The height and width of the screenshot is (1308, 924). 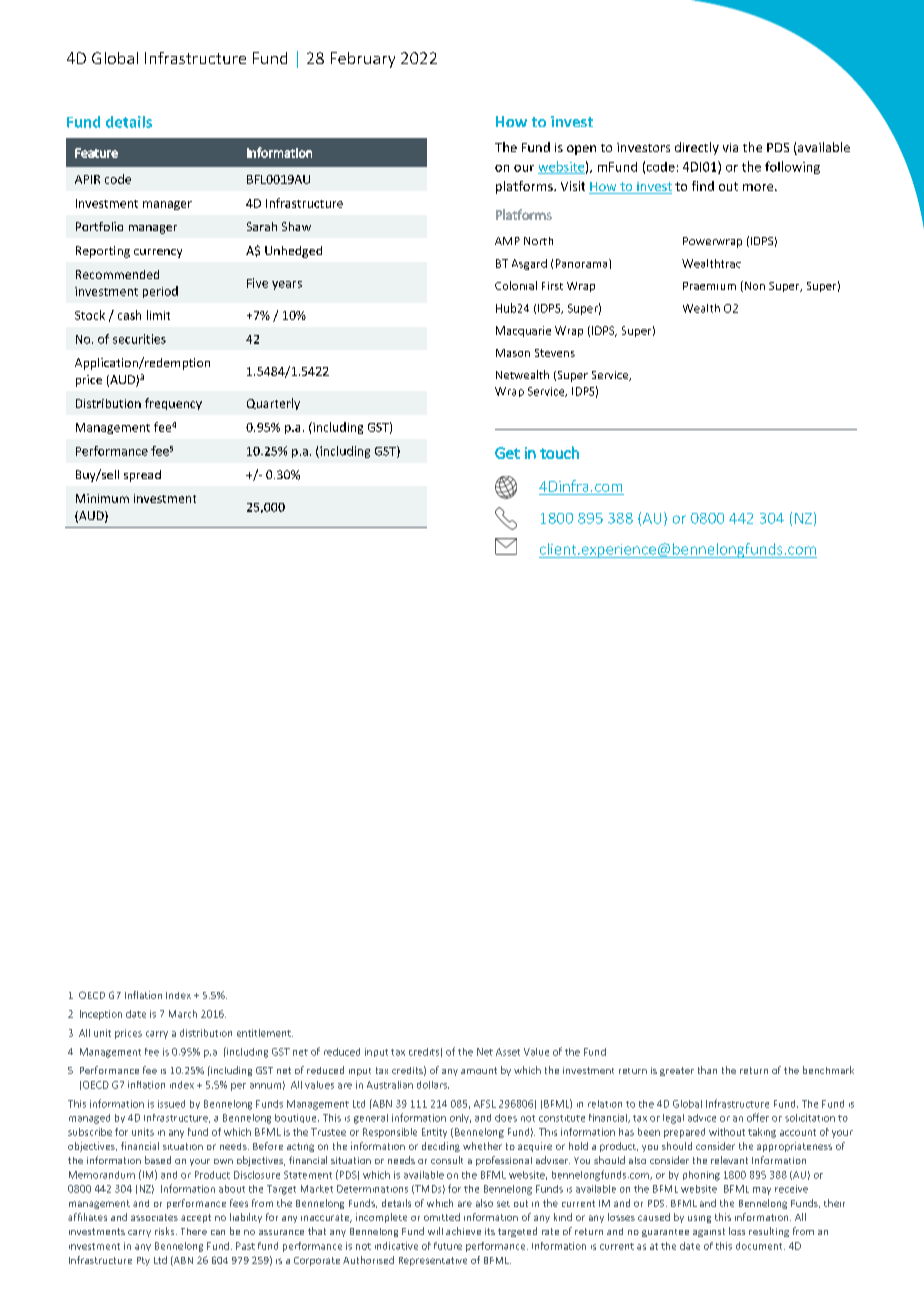 I want to click on risks, so click(x=166, y=1231).
